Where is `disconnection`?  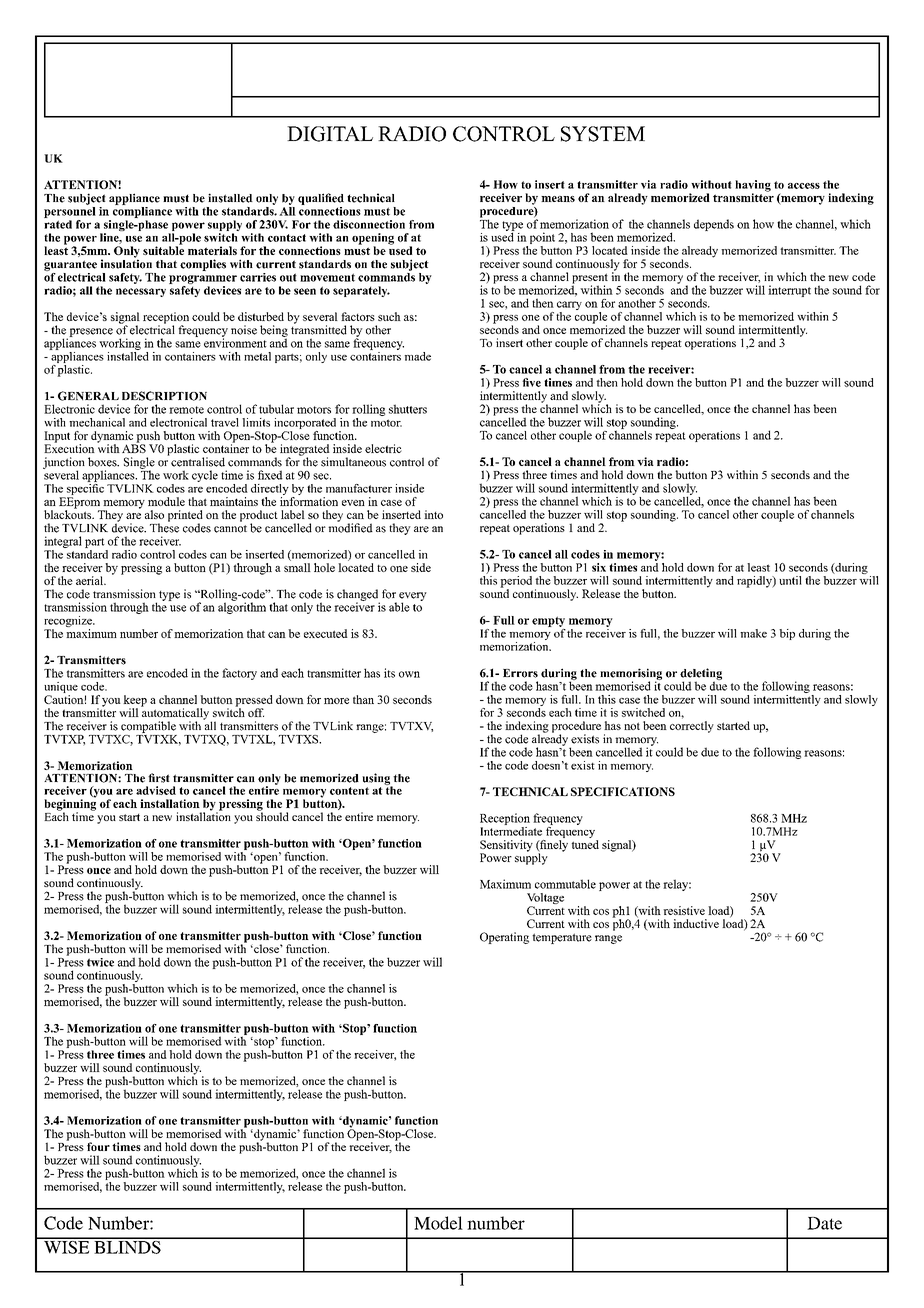
disconnection is located at coordinates (369, 224).
